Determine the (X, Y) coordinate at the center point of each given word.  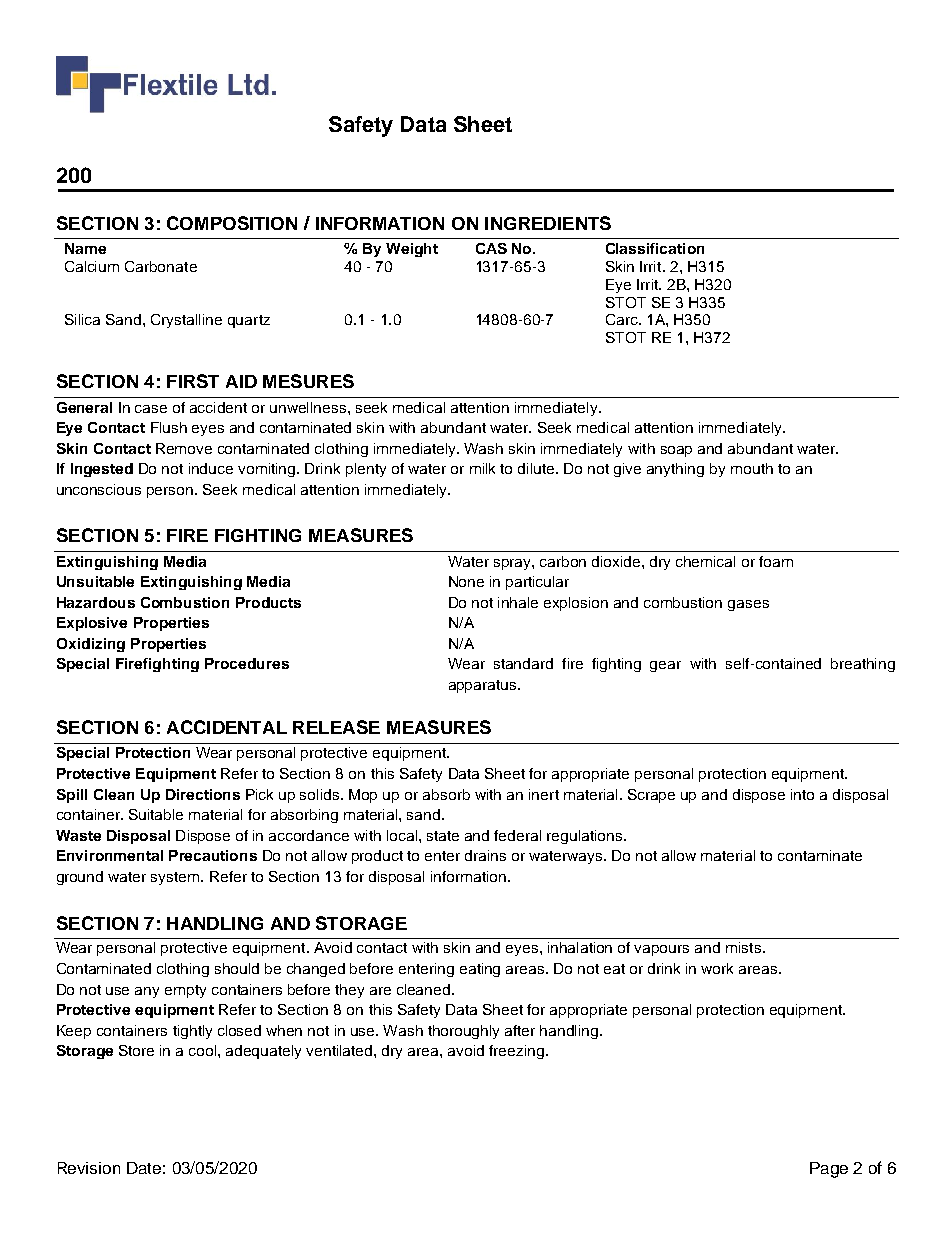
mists (743, 947)
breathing (863, 665)
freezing (516, 1052)
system (176, 878)
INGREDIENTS (548, 223)
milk (482, 468)
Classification (655, 248)
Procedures (247, 663)
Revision (89, 1168)
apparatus (484, 686)
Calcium (92, 266)
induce (211, 468)
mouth (752, 468)
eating (480, 970)
